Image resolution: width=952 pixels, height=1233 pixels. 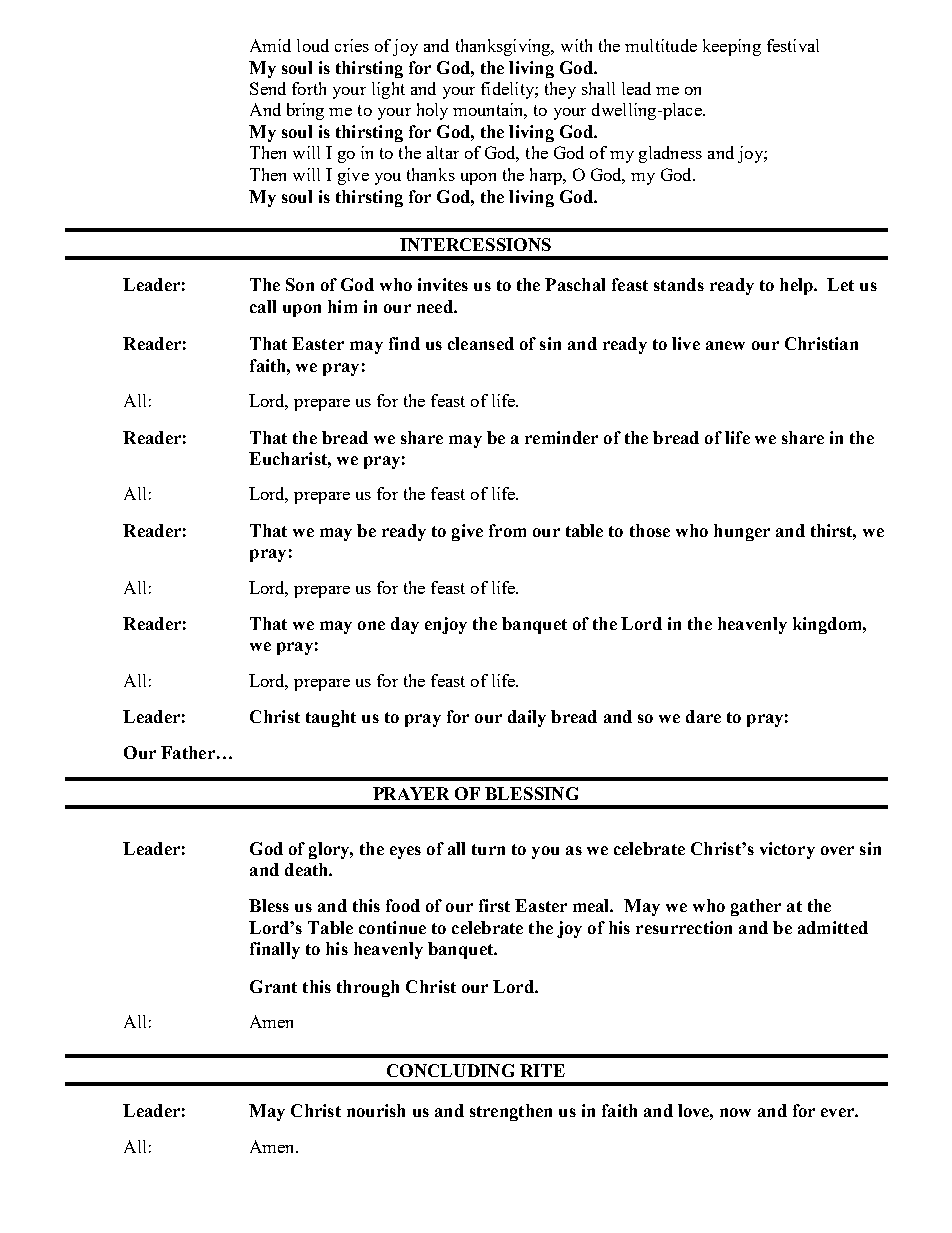 I want to click on Grant, so click(x=273, y=986).
